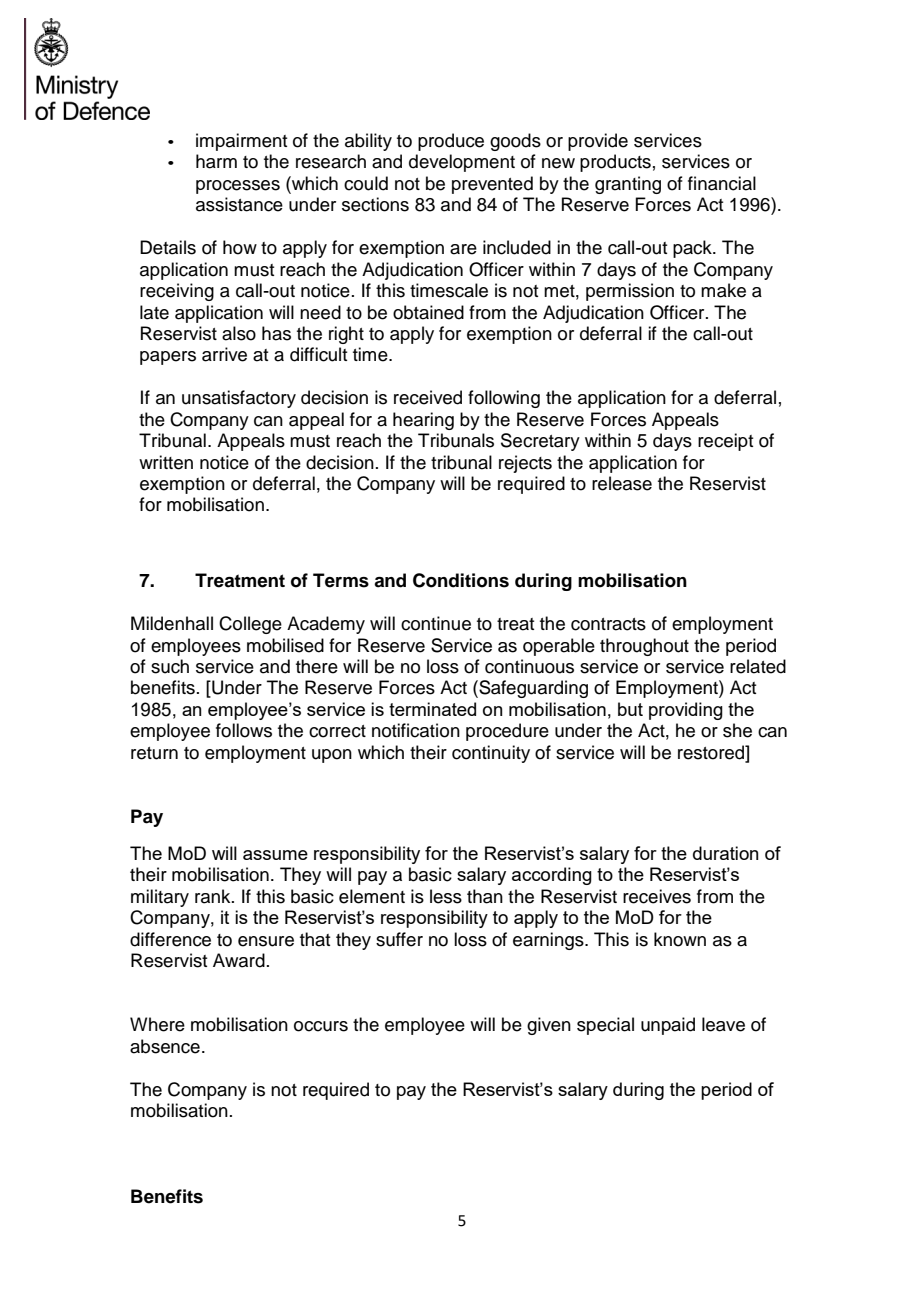 The image size is (924, 1307). Describe the element at coordinates (686, 711) in the screenshot. I see `providing` at that location.
